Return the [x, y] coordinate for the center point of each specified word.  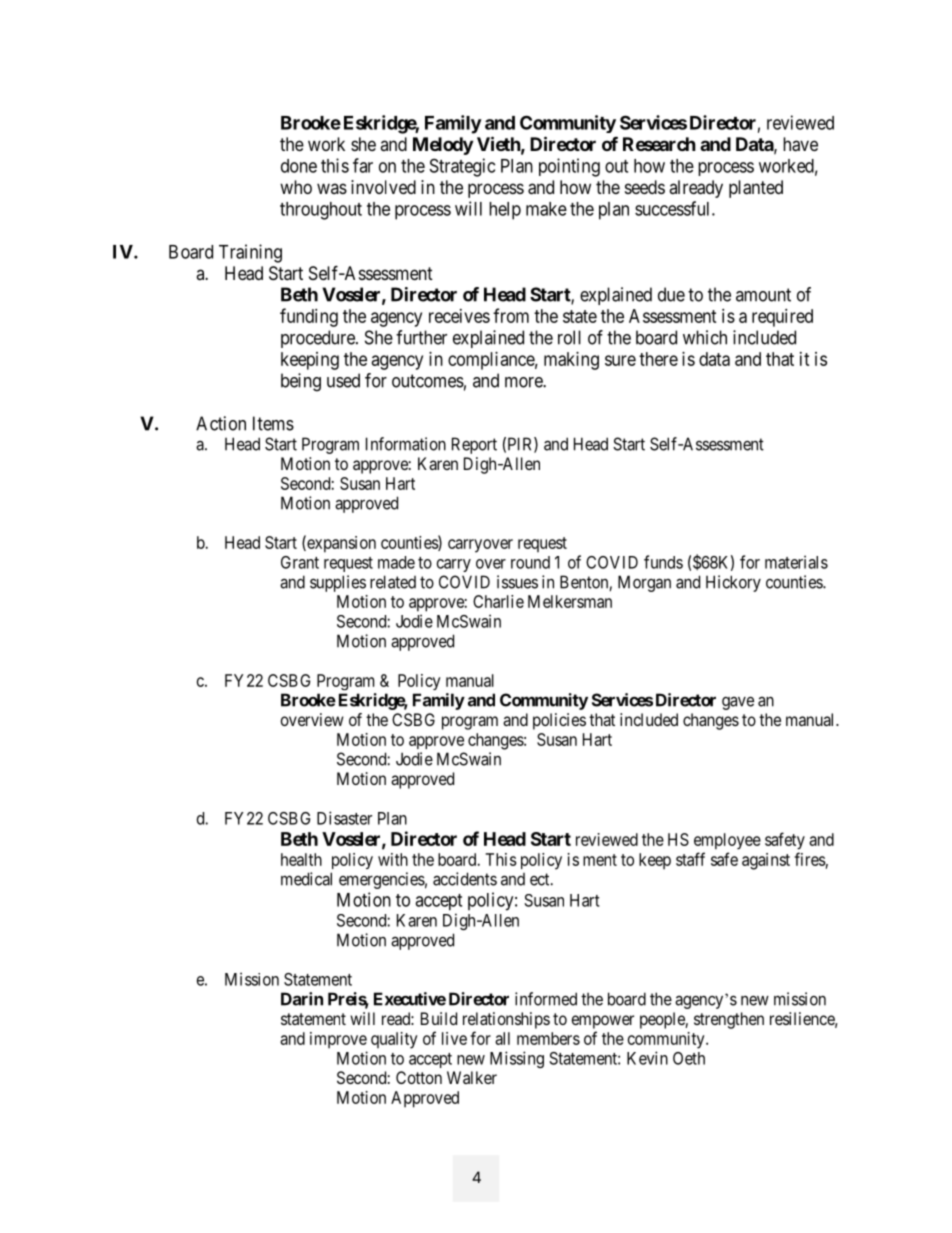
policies [559, 721]
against [766, 861]
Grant [300, 562]
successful [674, 208]
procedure [319, 339]
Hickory [733, 583]
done [299, 166]
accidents [465, 879]
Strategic [462, 167]
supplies [338, 583]
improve [338, 1040]
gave [738, 703]
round [530, 562]
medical [306, 879]
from [511, 315]
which [705, 337]
